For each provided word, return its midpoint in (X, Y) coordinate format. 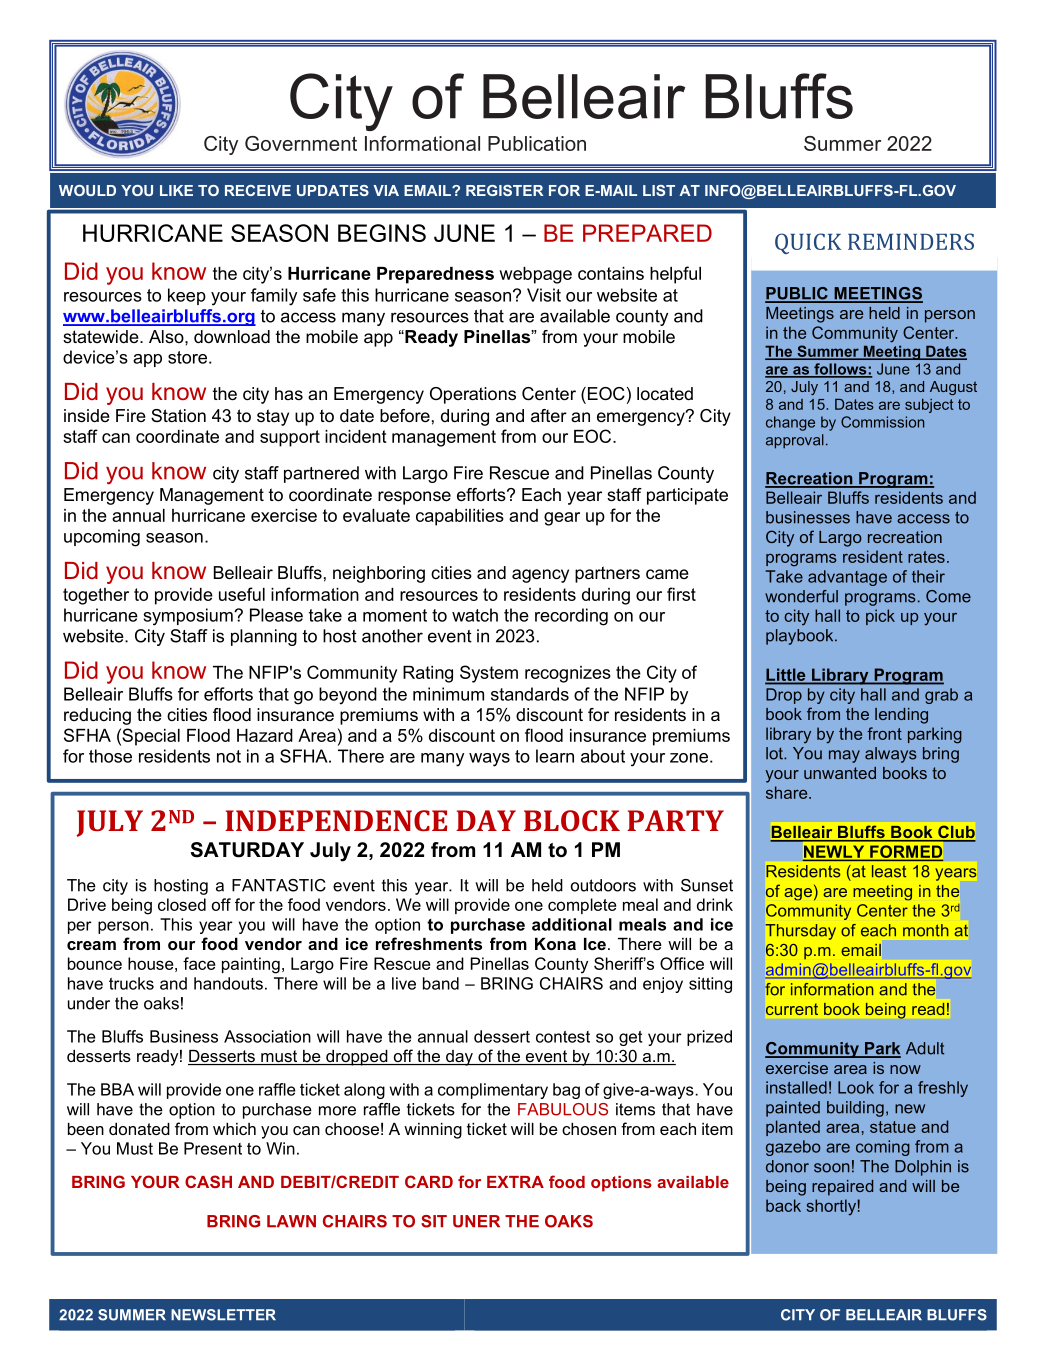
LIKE (176, 190)
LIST (659, 190)
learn (555, 756)
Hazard (265, 735)
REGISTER (504, 190)
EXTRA (515, 1182)
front (884, 733)
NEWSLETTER (223, 1315)
